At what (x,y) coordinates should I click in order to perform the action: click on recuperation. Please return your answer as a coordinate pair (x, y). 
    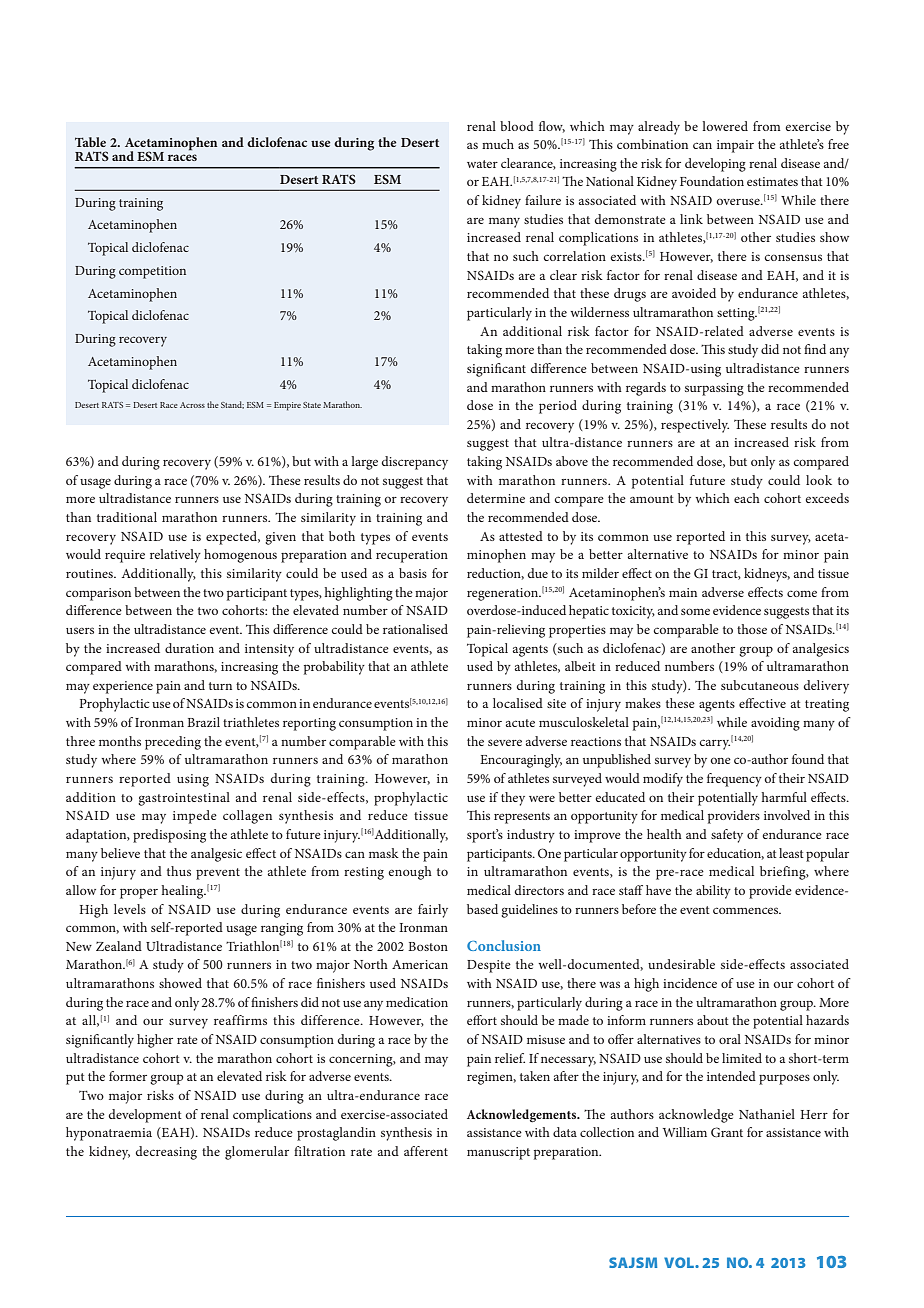
    Looking at the image, I should click on (412, 556).
